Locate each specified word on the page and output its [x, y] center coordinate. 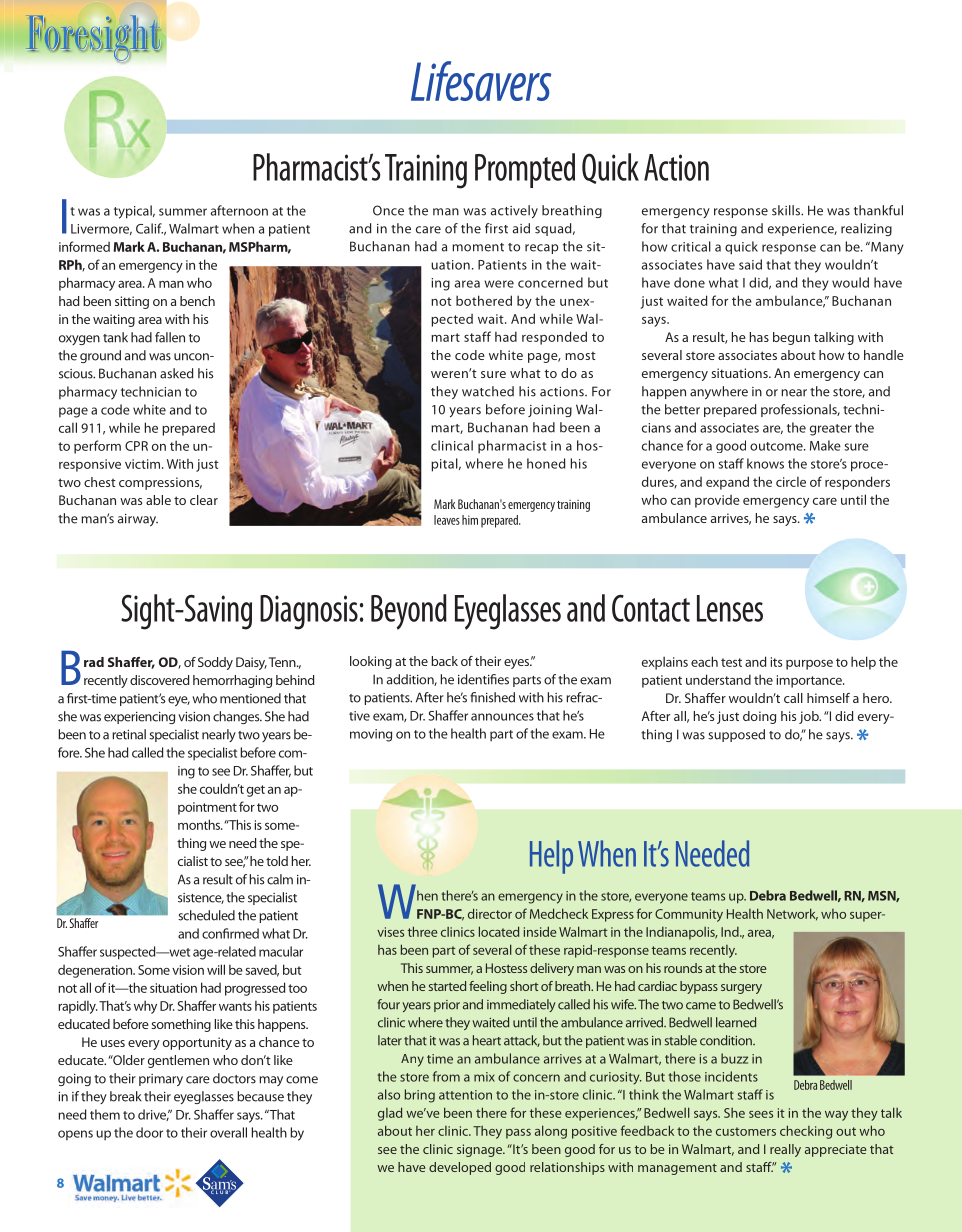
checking [806, 1132]
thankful [878, 210]
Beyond [409, 612]
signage [480, 1150]
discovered [160, 680]
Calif [149, 228]
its [776, 662]
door [149, 1132]
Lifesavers [481, 81]
